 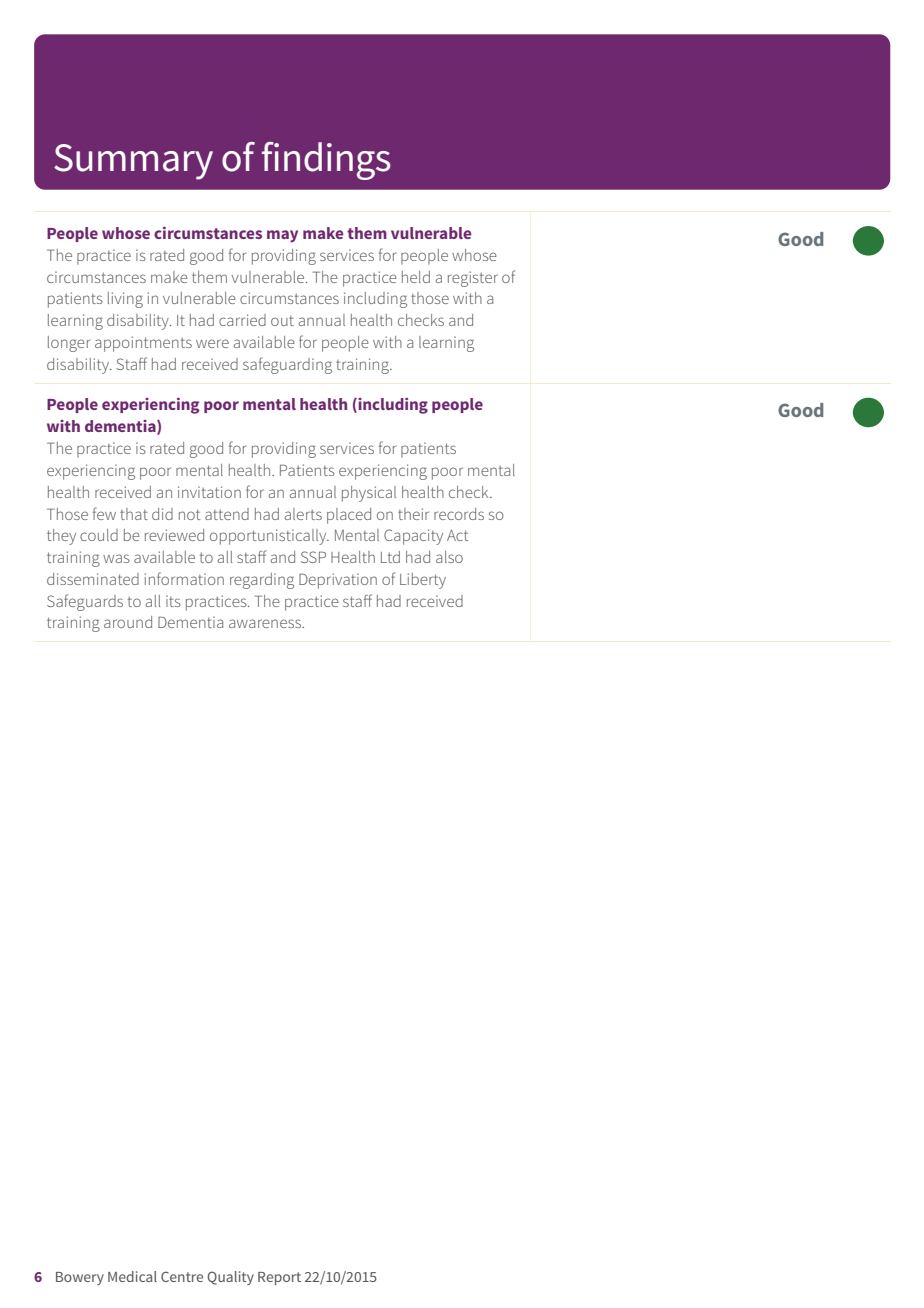 I want to click on may, so click(x=282, y=236).
